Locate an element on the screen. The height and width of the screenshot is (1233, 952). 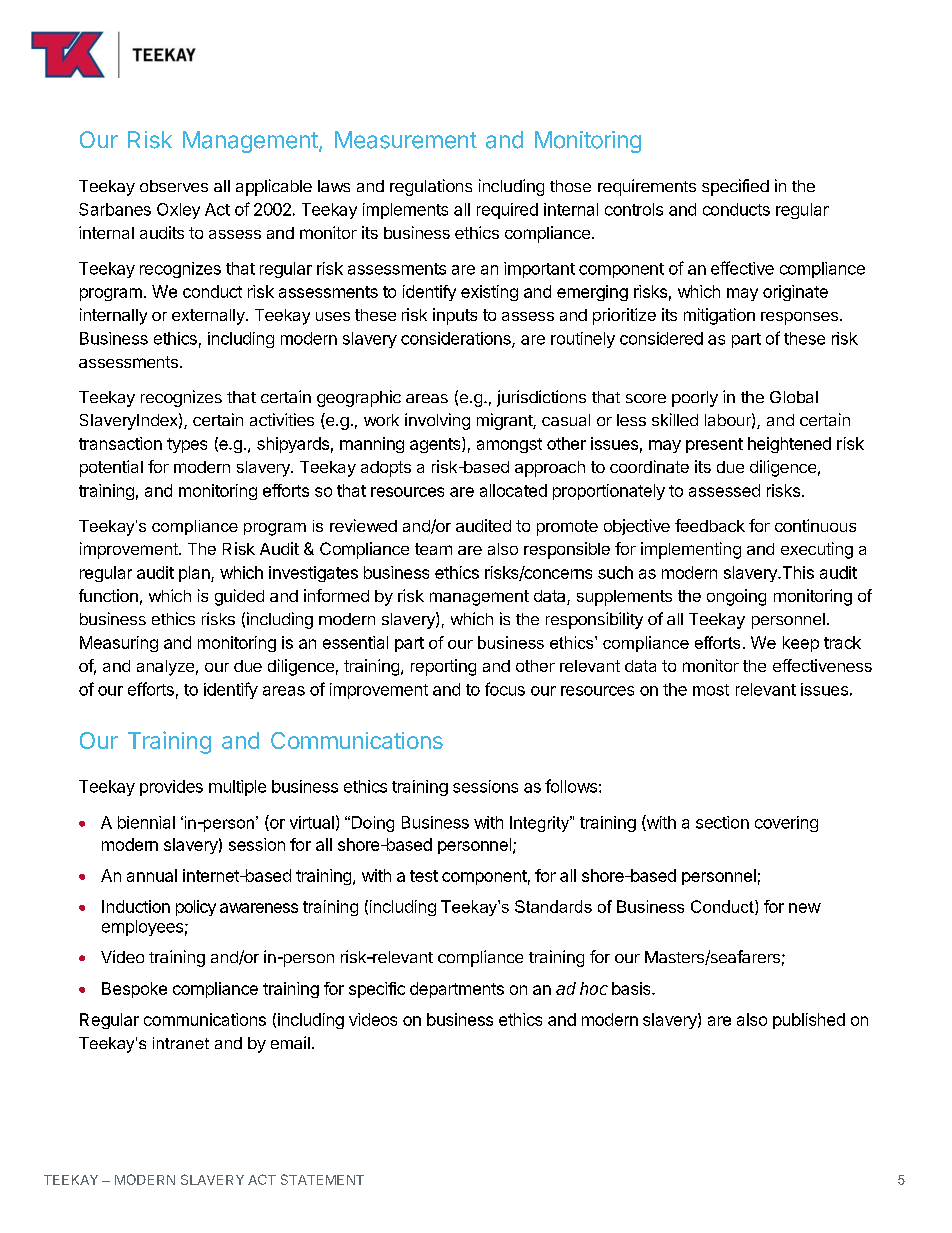
regulations is located at coordinates (431, 187).
